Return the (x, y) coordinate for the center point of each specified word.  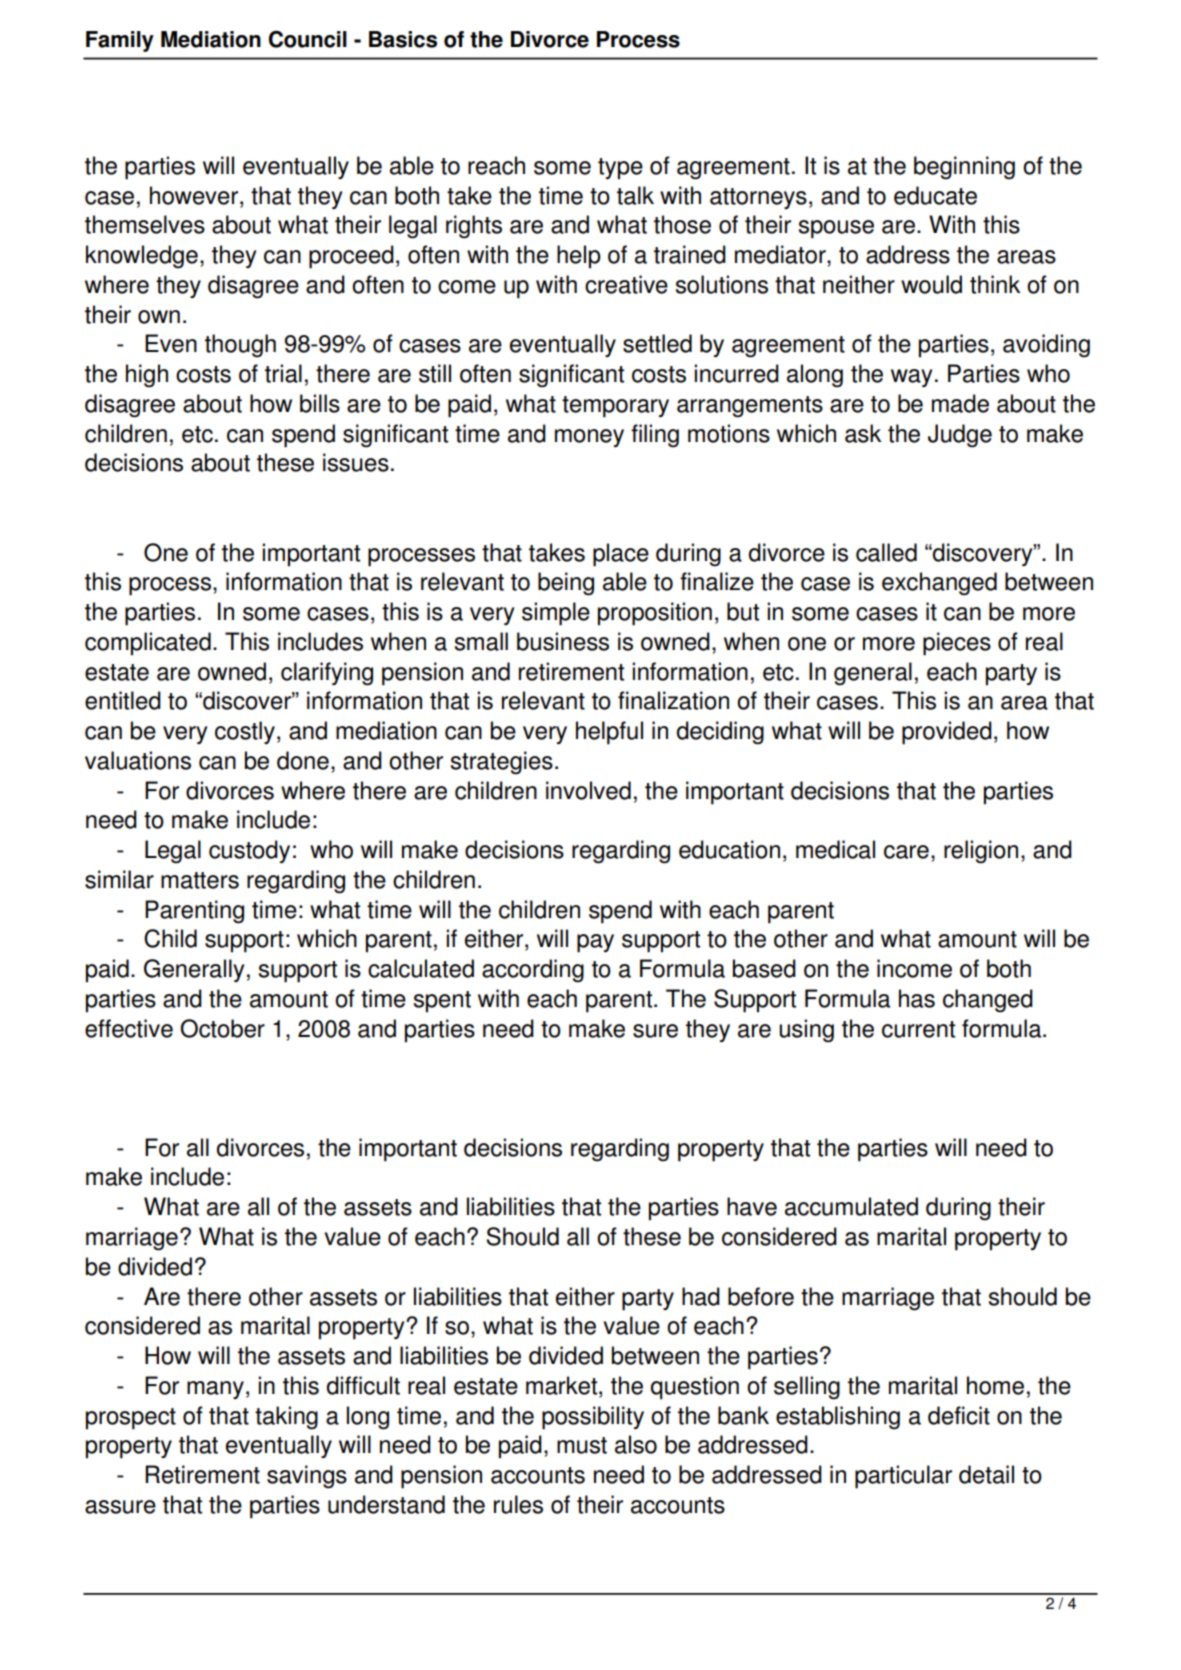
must (582, 1445)
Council (308, 39)
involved (588, 790)
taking (286, 1418)
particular (903, 1477)
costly (245, 732)
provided (947, 733)
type (620, 169)
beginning (964, 168)
